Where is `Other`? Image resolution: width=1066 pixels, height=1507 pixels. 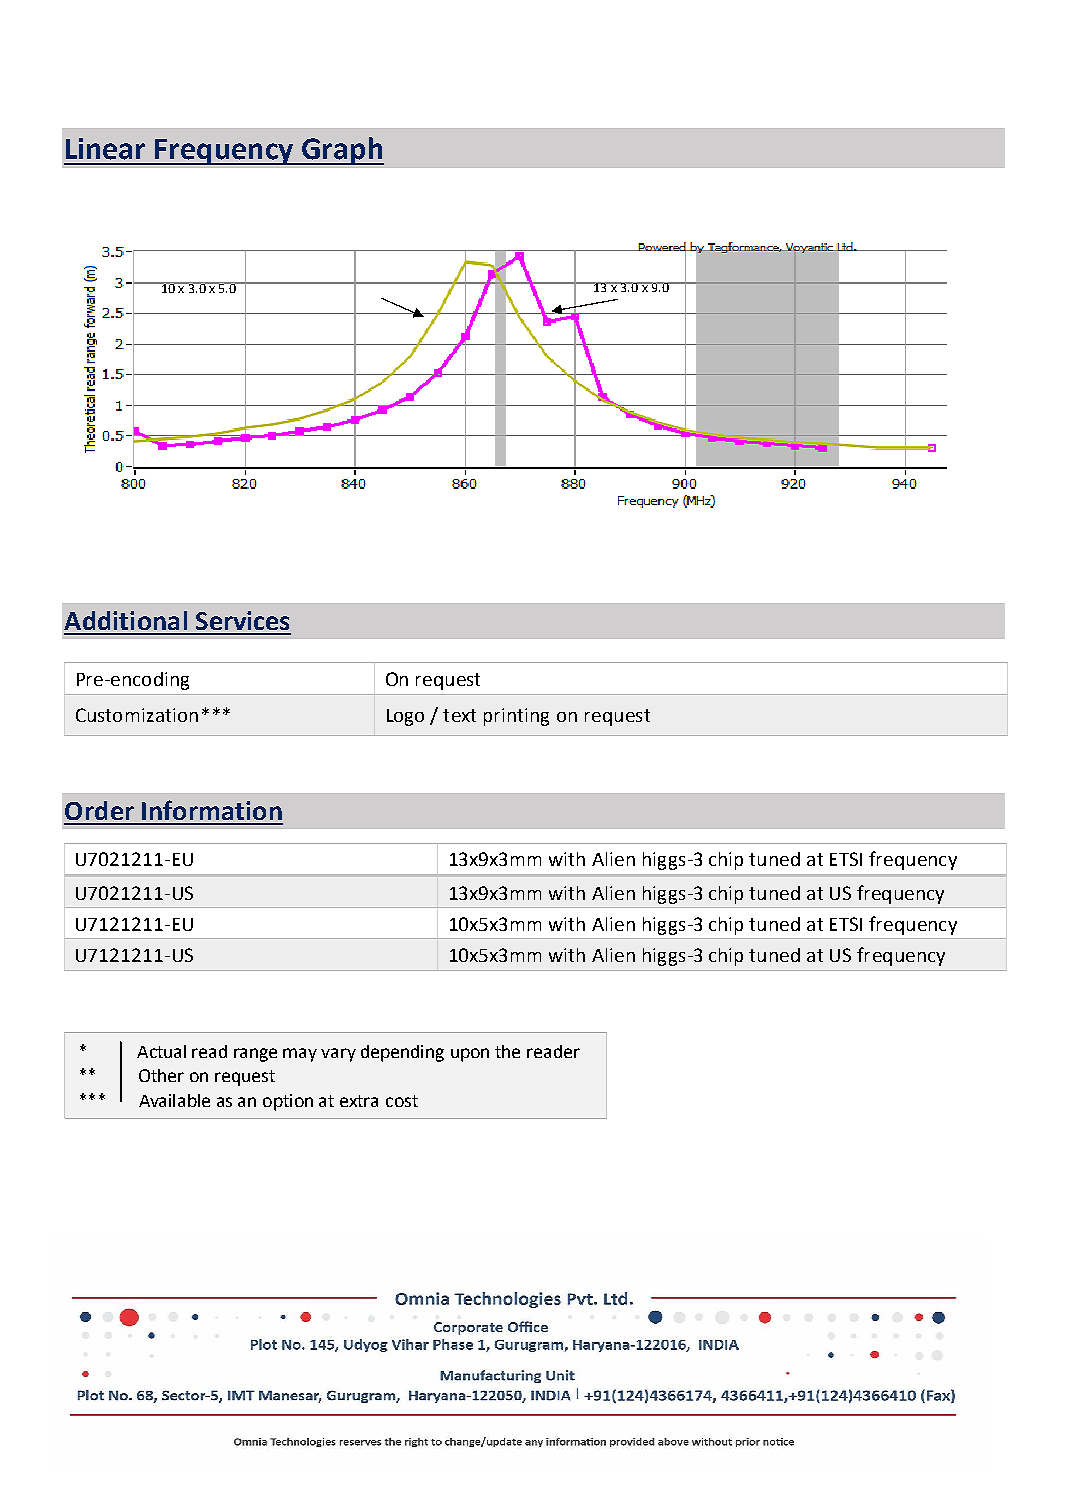 Other is located at coordinates (161, 1075).
